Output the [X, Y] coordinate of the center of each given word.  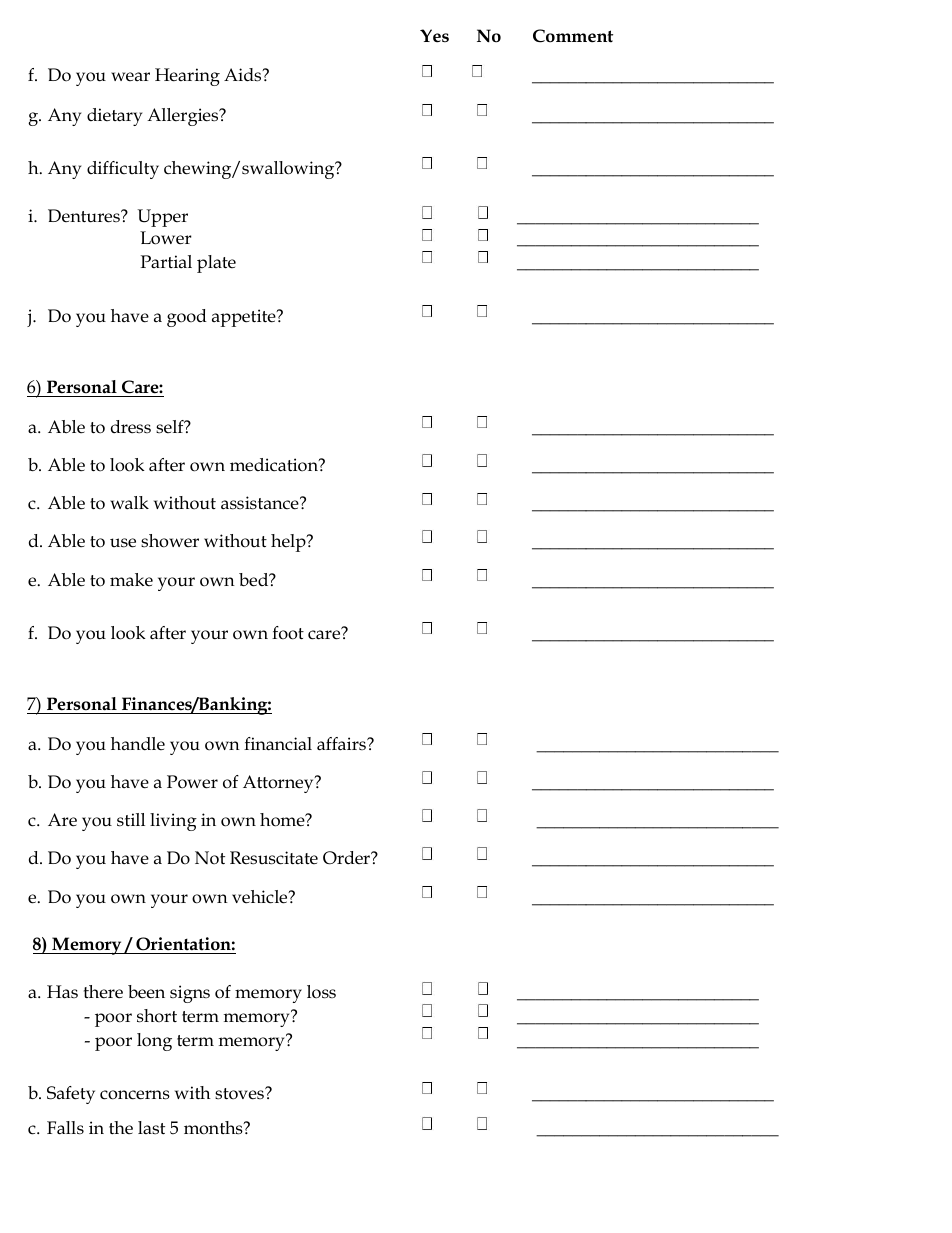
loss [321, 992]
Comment [573, 36]
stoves [240, 1094]
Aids [244, 75]
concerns [135, 1095]
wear [130, 77]
